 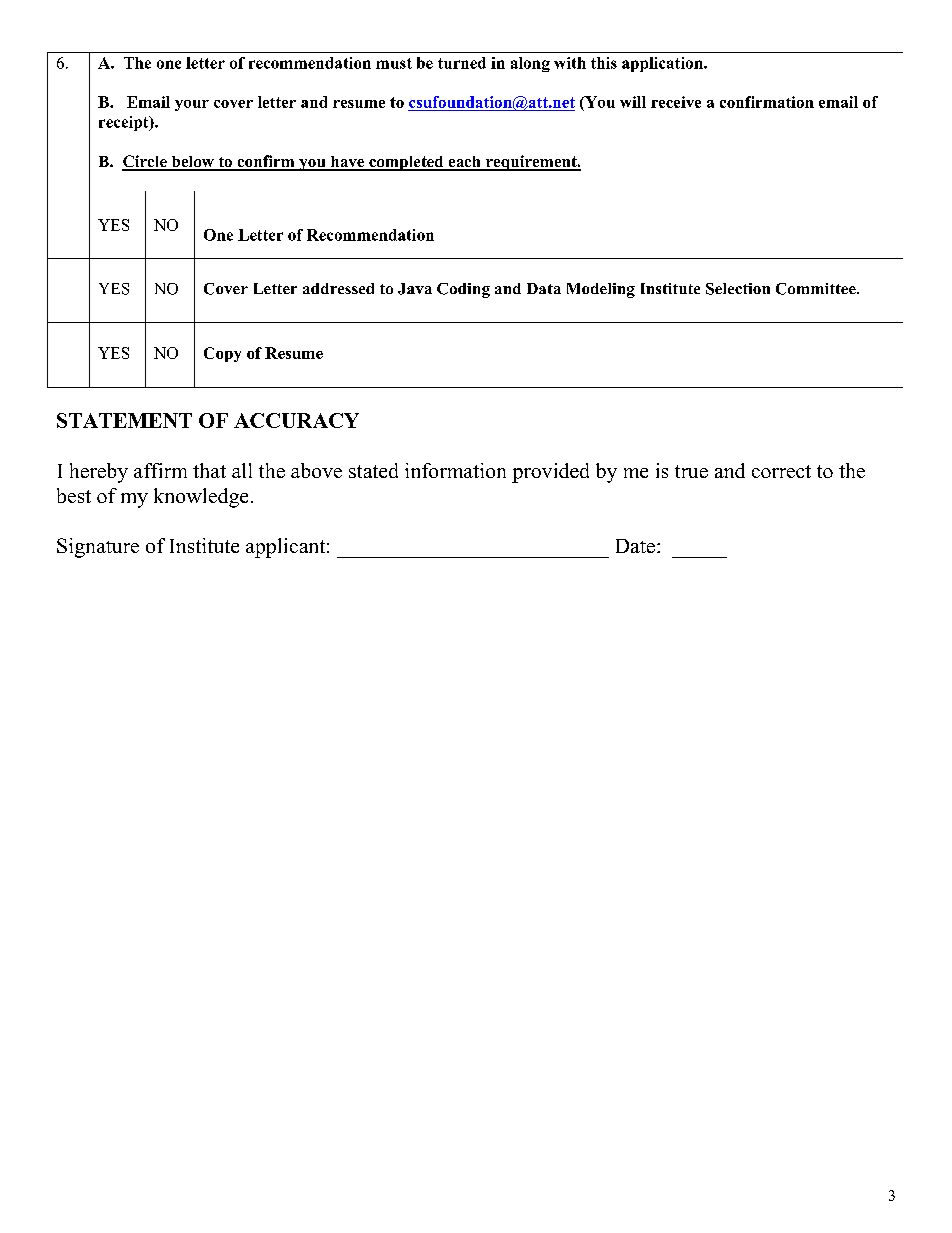 What do you see at coordinates (691, 471) in the page?
I see `true` at bounding box center [691, 471].
